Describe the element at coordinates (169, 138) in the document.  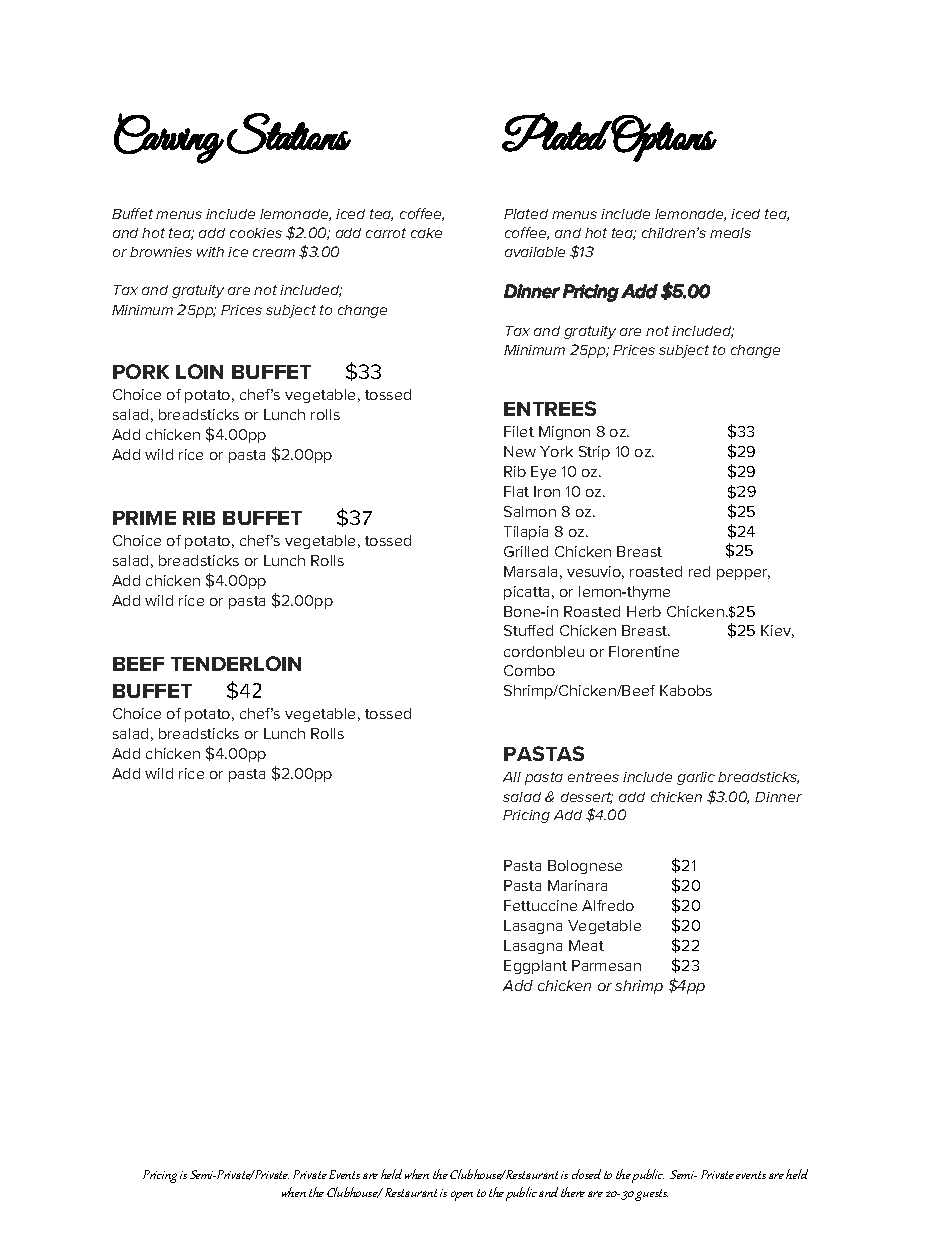
I see `Carving` at that location.
